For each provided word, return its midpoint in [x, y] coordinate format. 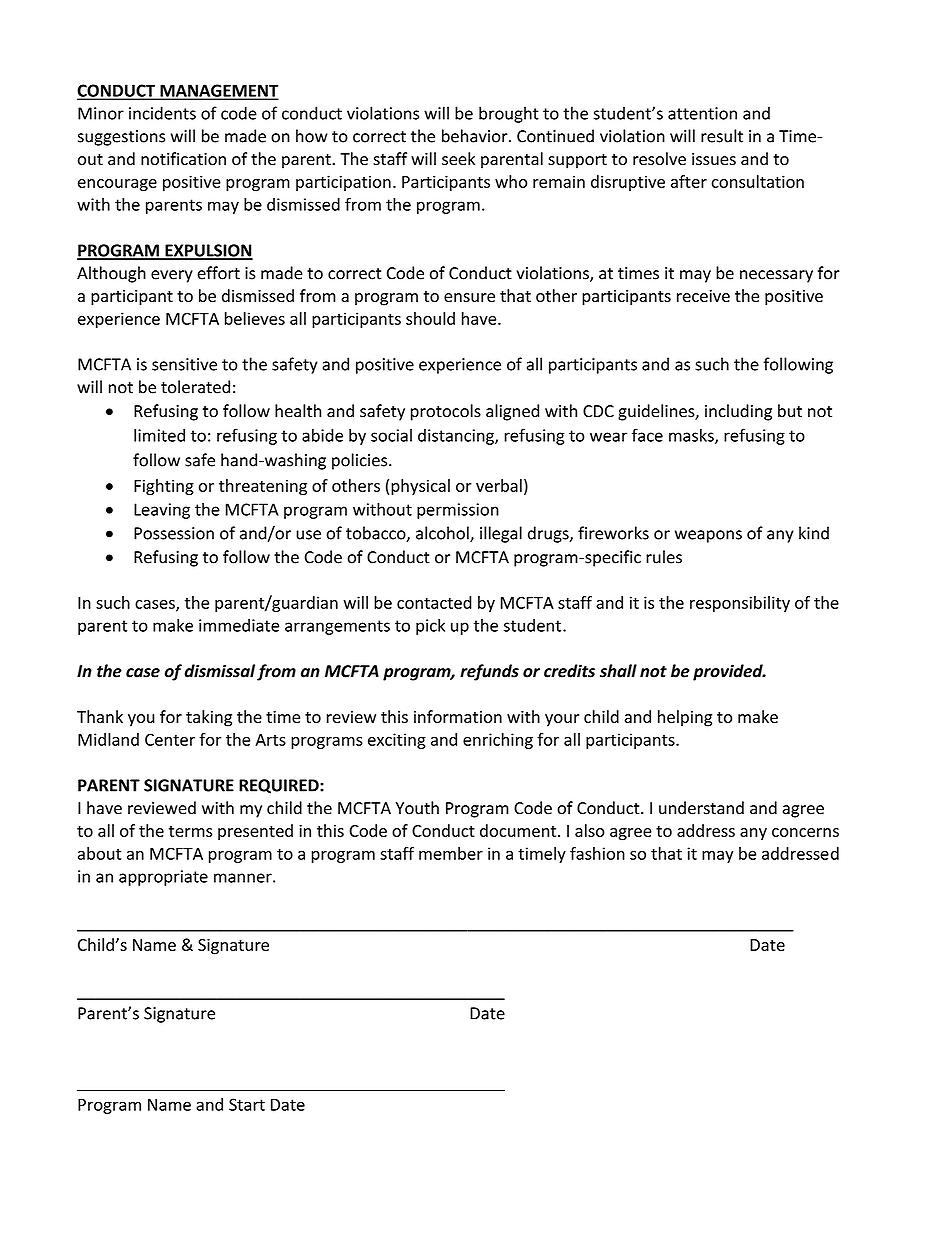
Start [247, 1104]
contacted [434, 602]
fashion [597, 853]
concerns [805, 832]
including [738, 412]
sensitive [184, 364]
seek [458, 159]
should [430, 318]
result [722, 136]
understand [701, 808]
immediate [239, 625]
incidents [162, 113]
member [451, 853]
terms [190, 831]
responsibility [740, 604]
